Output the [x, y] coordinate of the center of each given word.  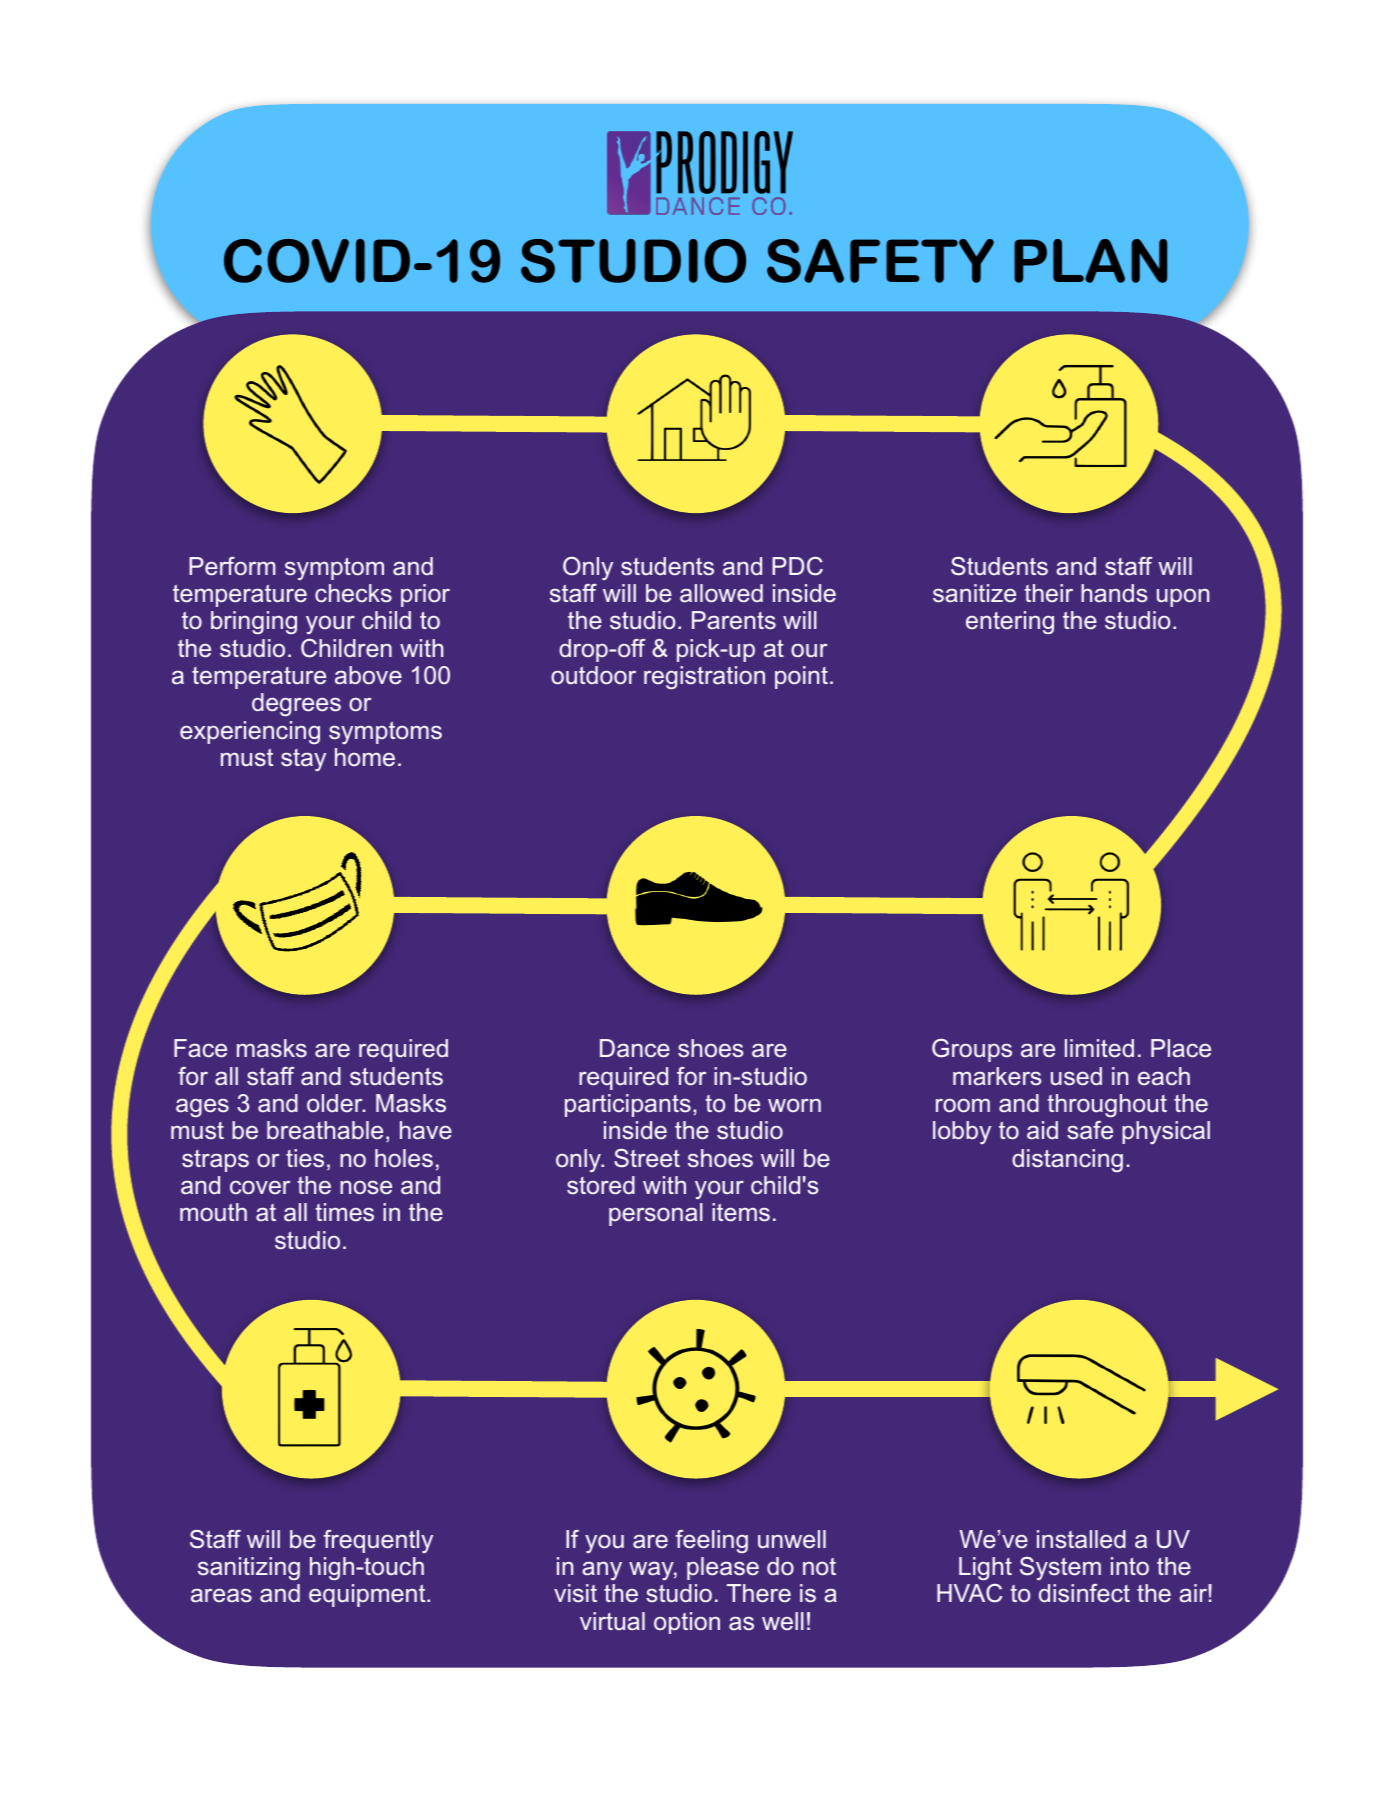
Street [647, 1158]
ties [305, 1158]
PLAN [1090, 261]
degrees [296, 704]
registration [704, 677]
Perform [232, 566]
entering [1010, 622]
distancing [1067, 1160]
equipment [368, 1595]
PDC [797, 566]
